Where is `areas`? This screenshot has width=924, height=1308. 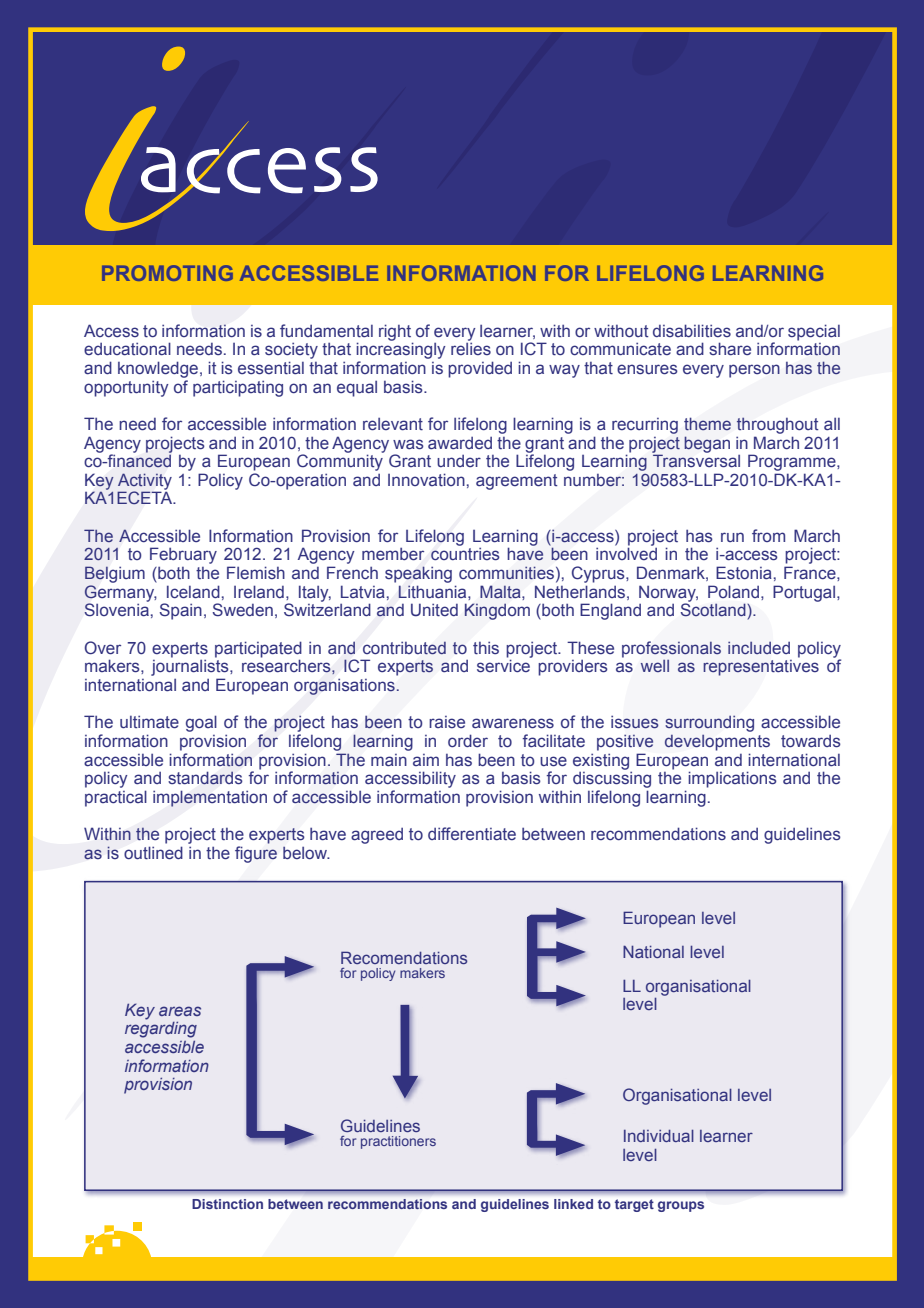
areas is located at coordinates (180, 1011).
